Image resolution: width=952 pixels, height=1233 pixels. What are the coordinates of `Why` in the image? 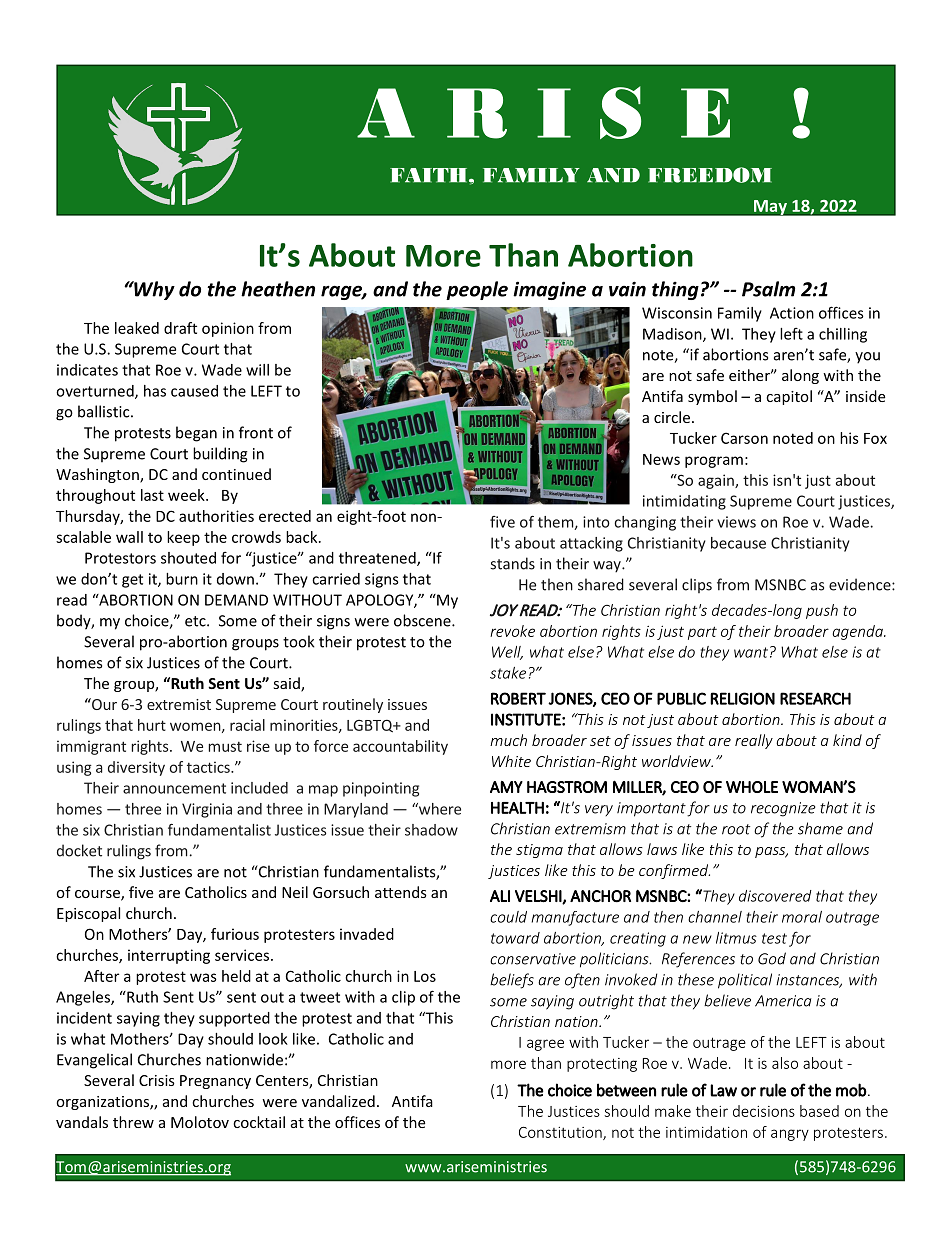 It's located at (153, 290).
